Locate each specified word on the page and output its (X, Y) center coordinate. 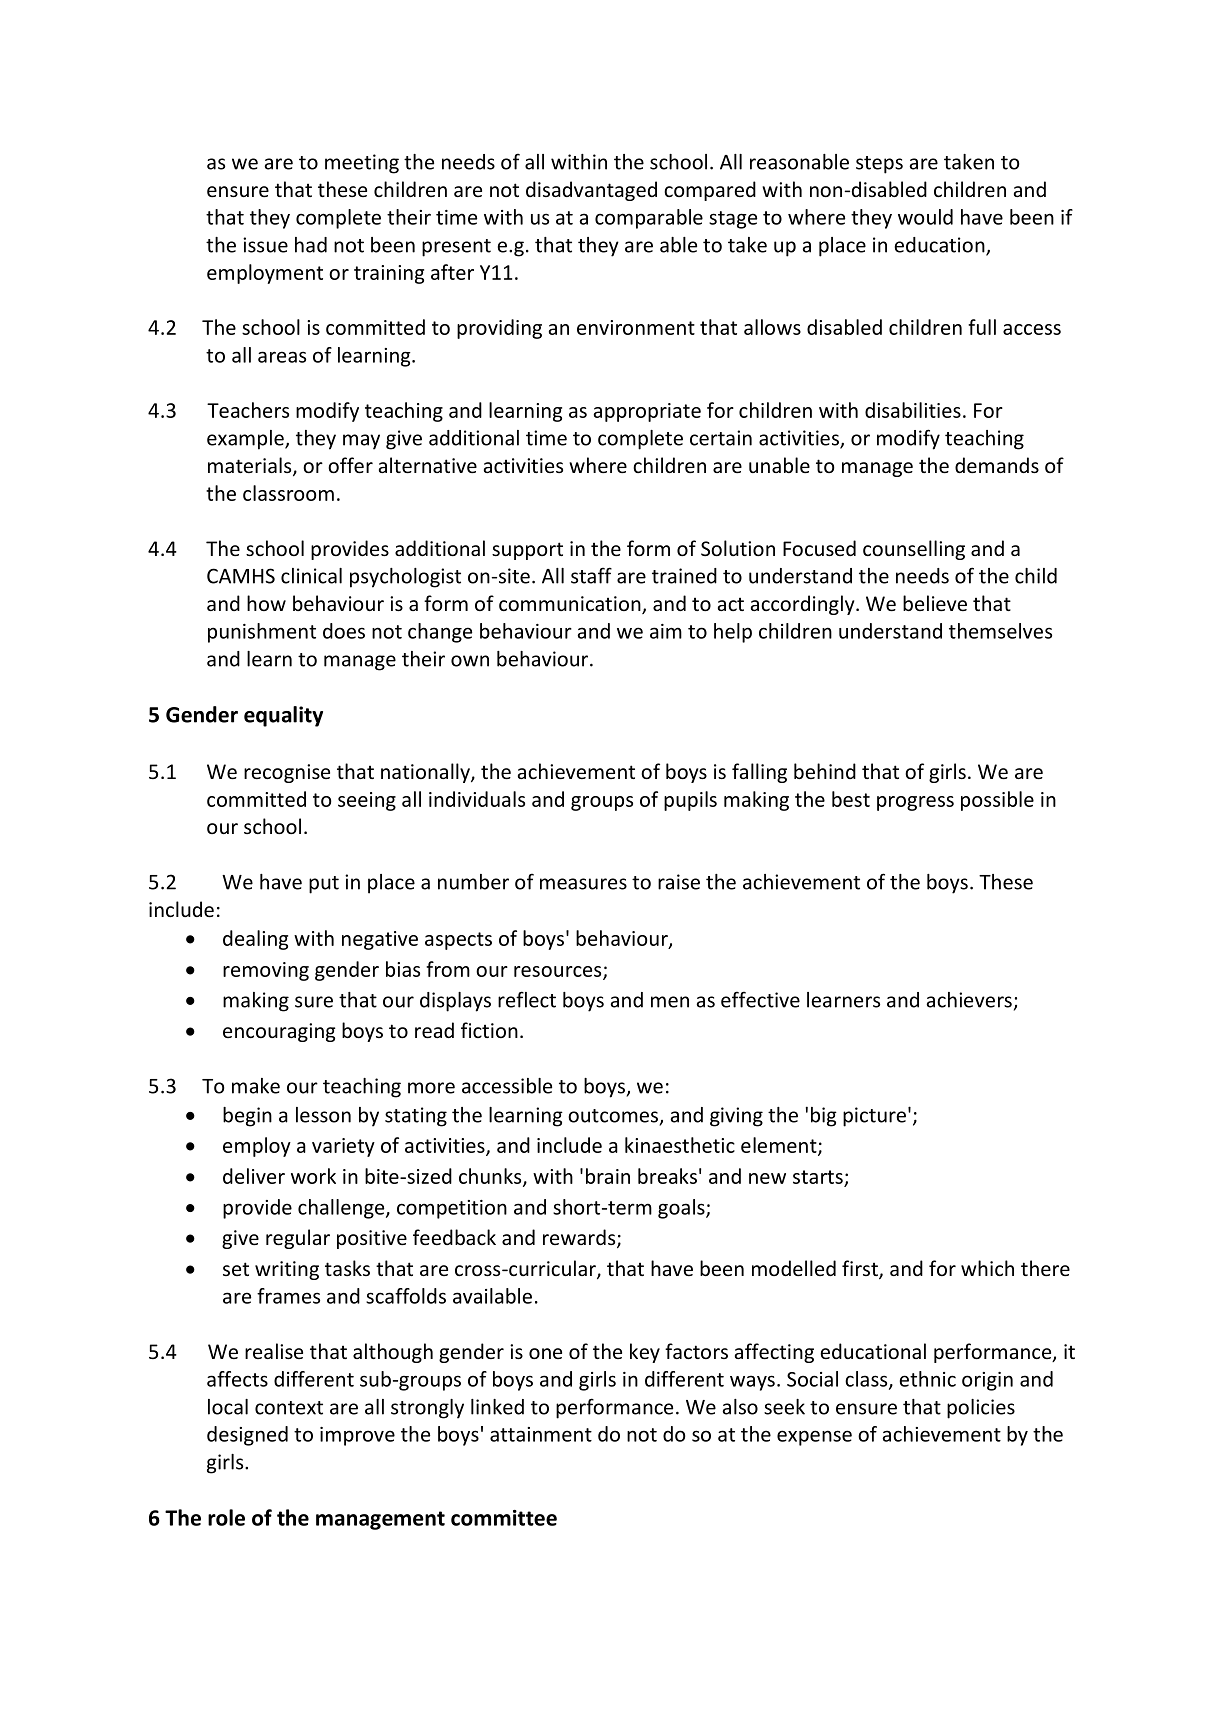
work (313, 1176)
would (925, 217)
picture (874, 1117)
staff (591, 575)
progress (915, 803)
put (324, 885)
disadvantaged (591, 191)
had (311, 245)
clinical (311, 576)
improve (357, 1436)
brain (608, 1176)
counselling (914, 550)
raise (679, 882)
